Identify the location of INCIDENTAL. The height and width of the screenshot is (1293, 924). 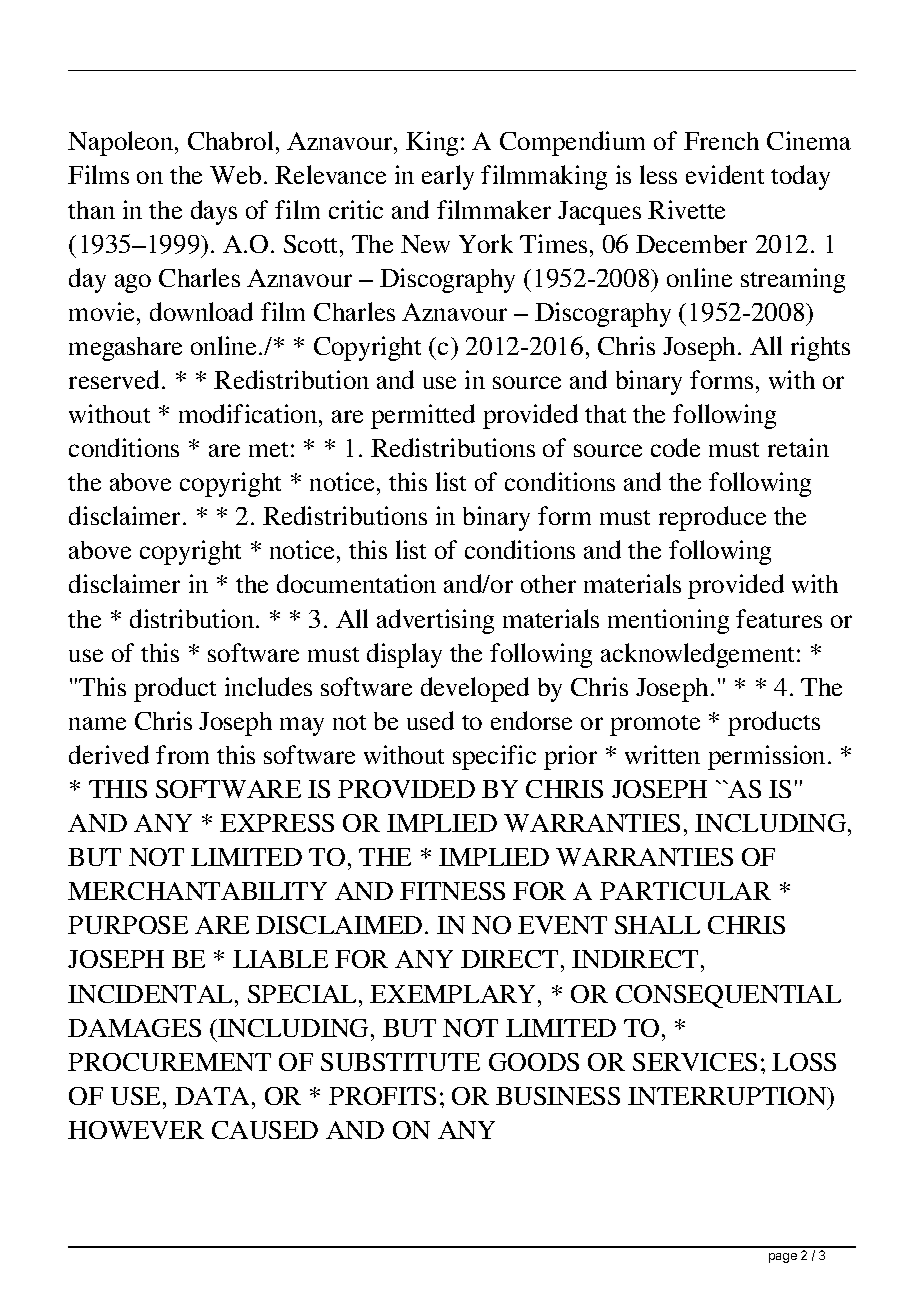
(152, 994).
